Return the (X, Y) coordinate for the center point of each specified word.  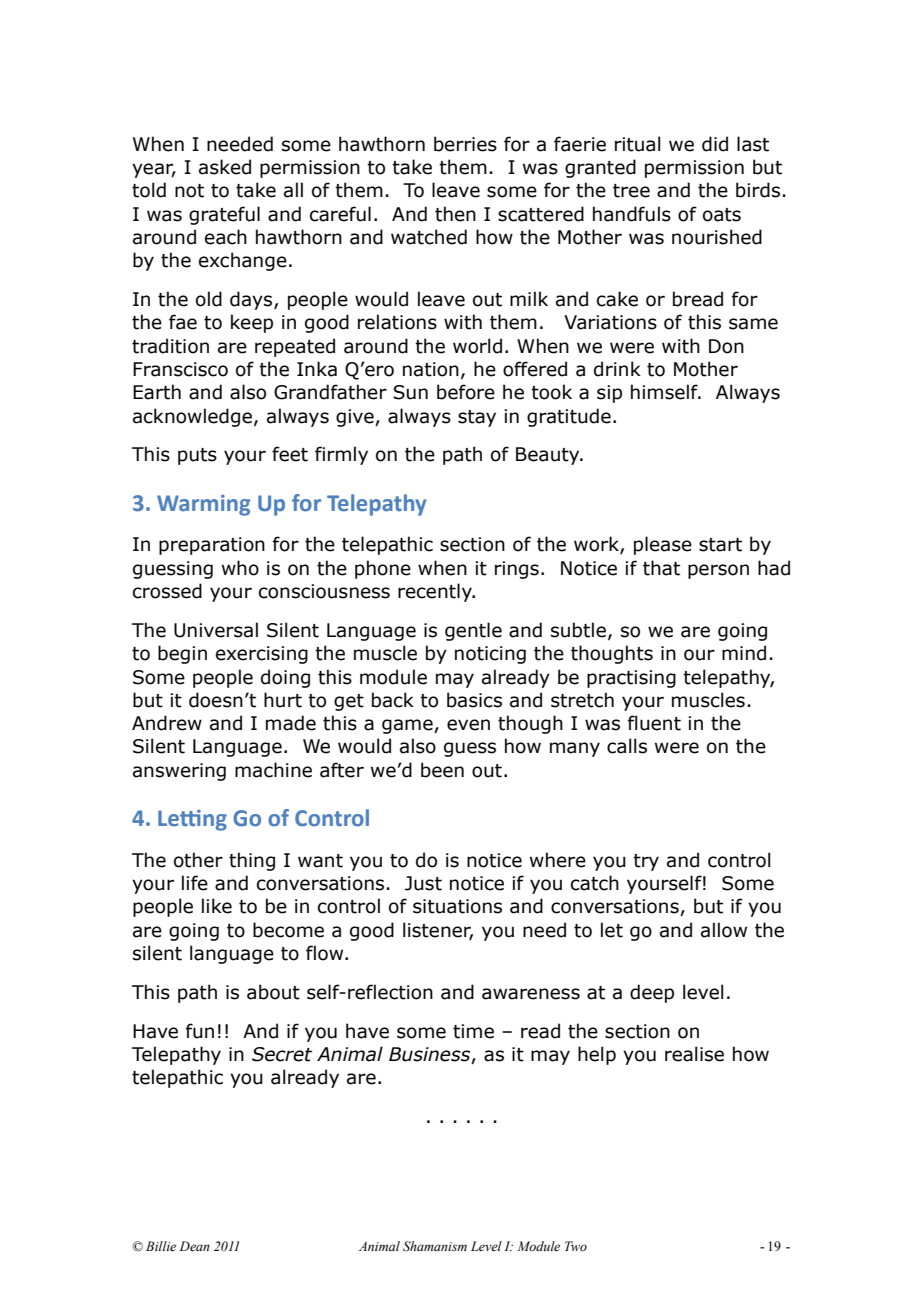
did (715, 144)
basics (474, 700)
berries (465, 144)
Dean (194, 1246)
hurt (283, 700)
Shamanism (435, 1246)
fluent (654, 723)
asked (225, 167)
